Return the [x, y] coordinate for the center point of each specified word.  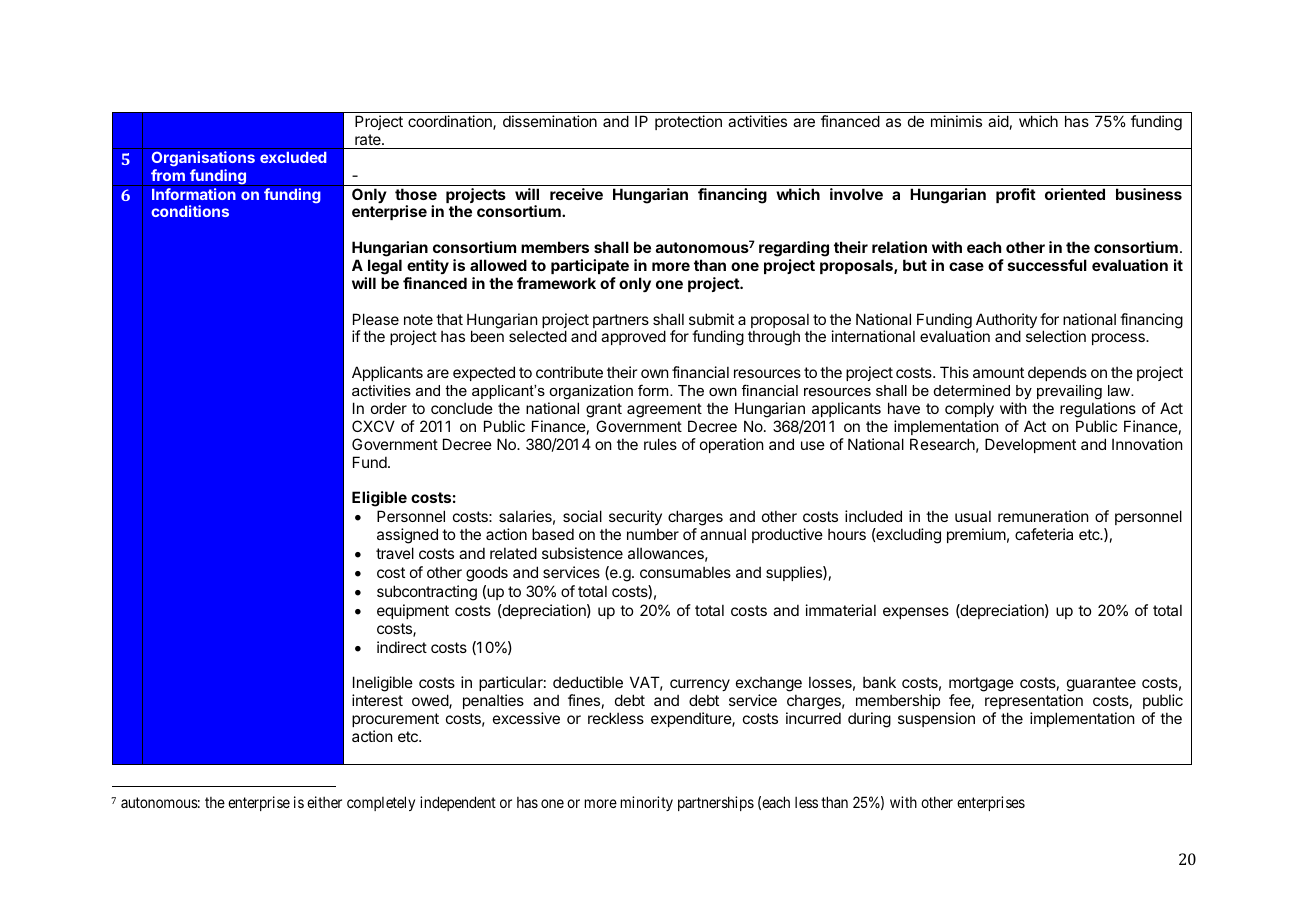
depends [1057, 373]
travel [395, 553]
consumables [685, 572]
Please [376, 319]
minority [647, 803]
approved [633, 337]
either [324, 802]
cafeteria [1044, 534]
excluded [293, 157]
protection [688, 122]
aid [998, 121]
